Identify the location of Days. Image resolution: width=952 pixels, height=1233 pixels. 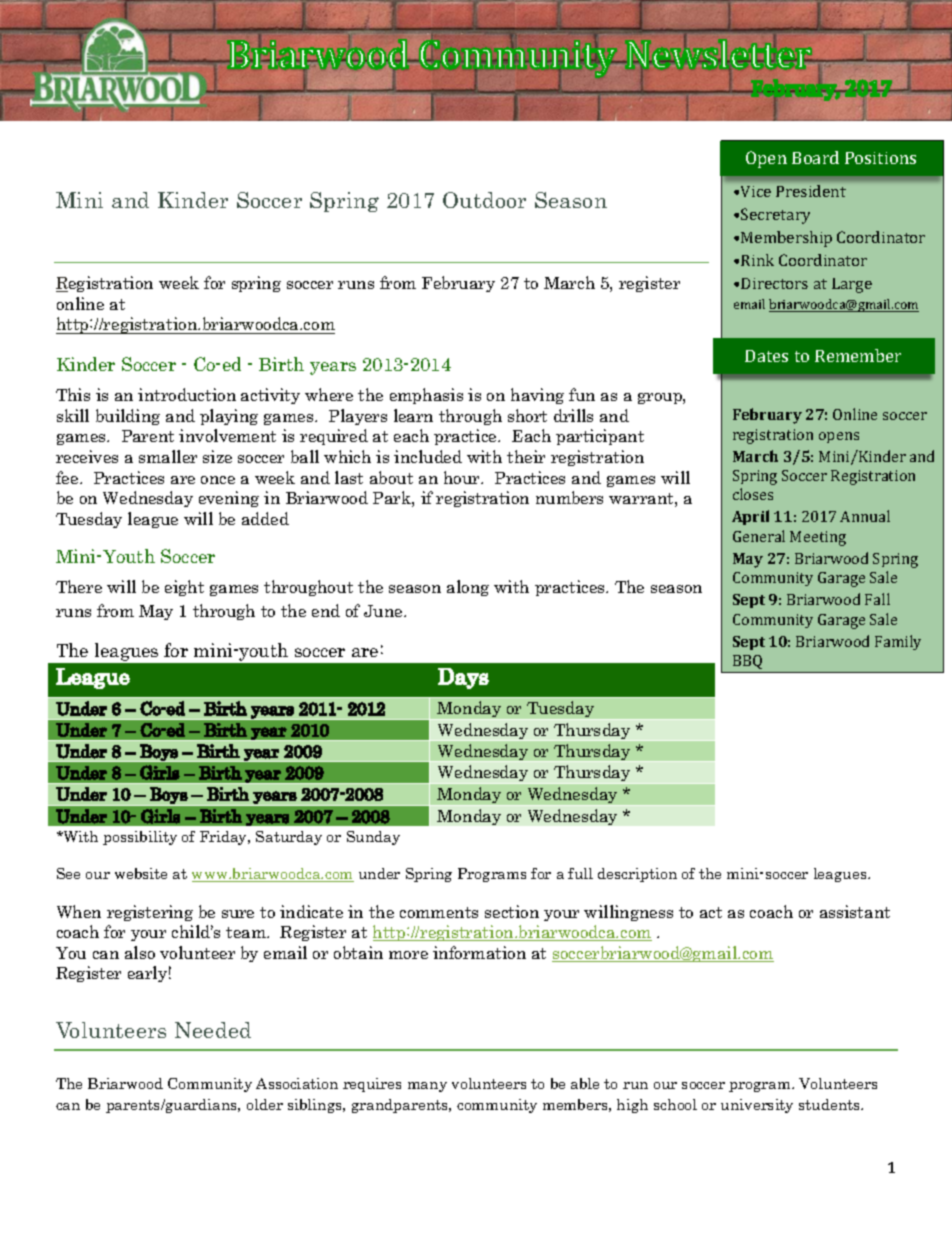
(463, 678).
